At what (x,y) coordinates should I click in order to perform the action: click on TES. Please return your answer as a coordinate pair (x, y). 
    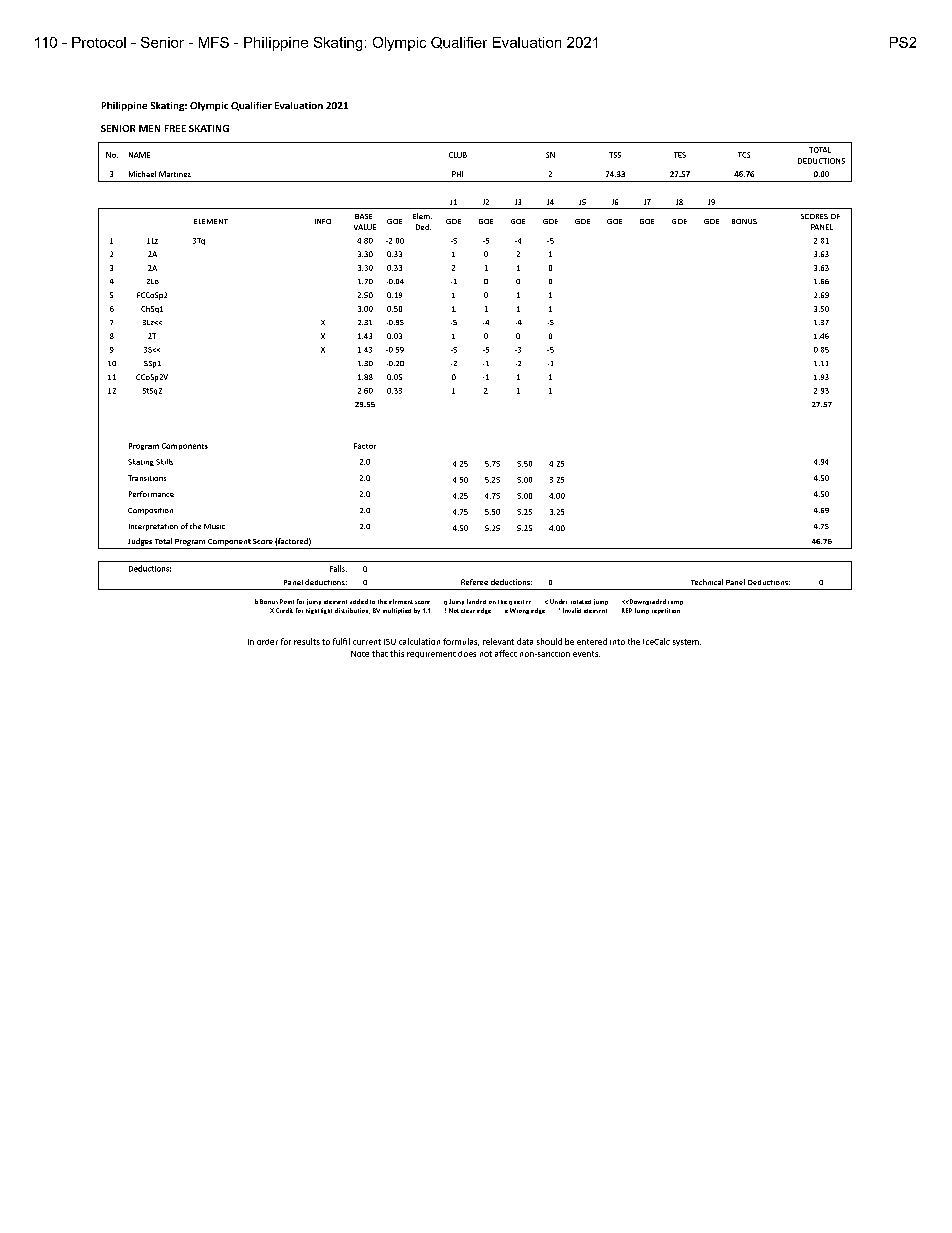
    Looking at the image, I should click on (680, 155).
